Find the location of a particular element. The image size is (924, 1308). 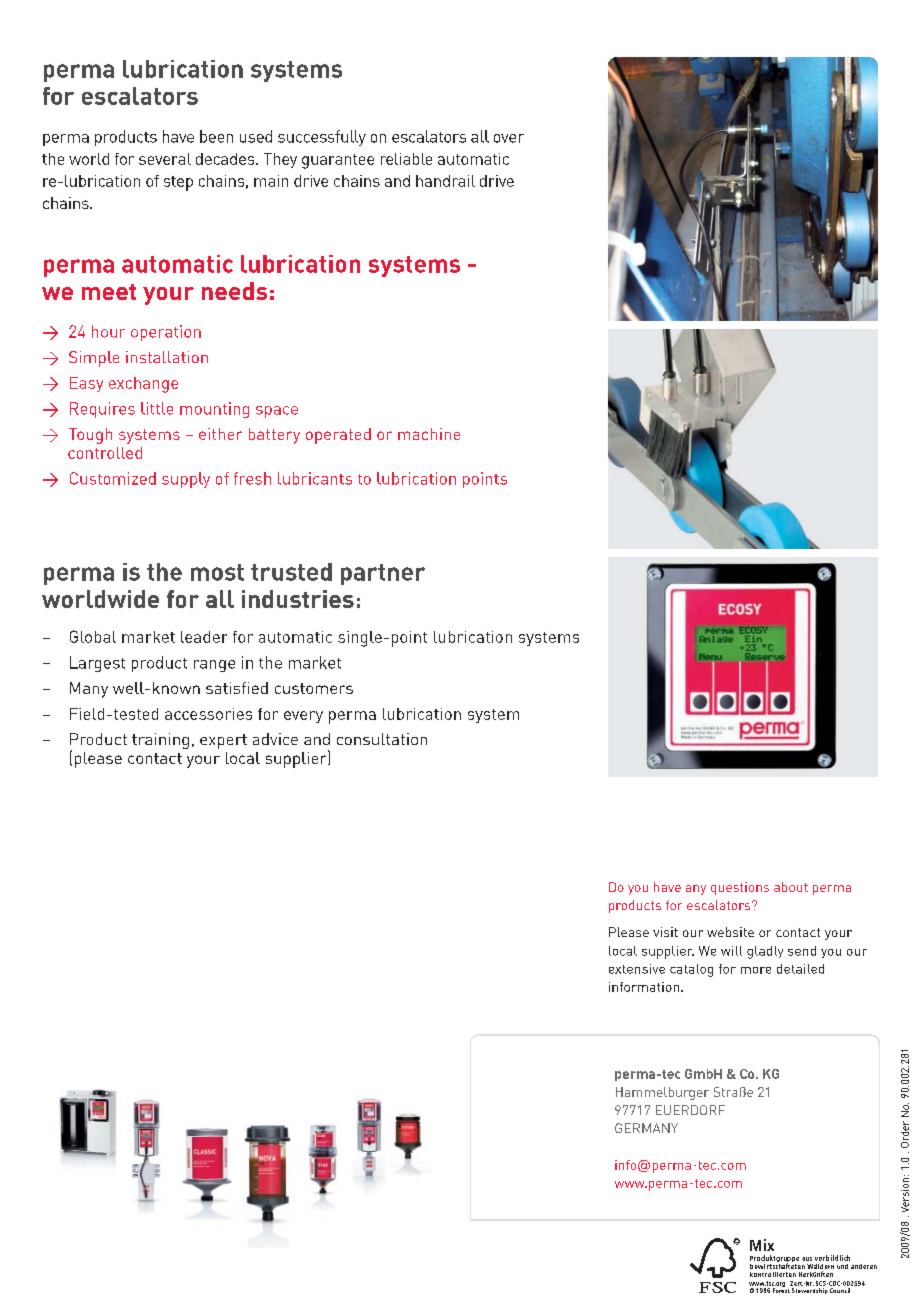

installation is located at coordinates (167, 357).
